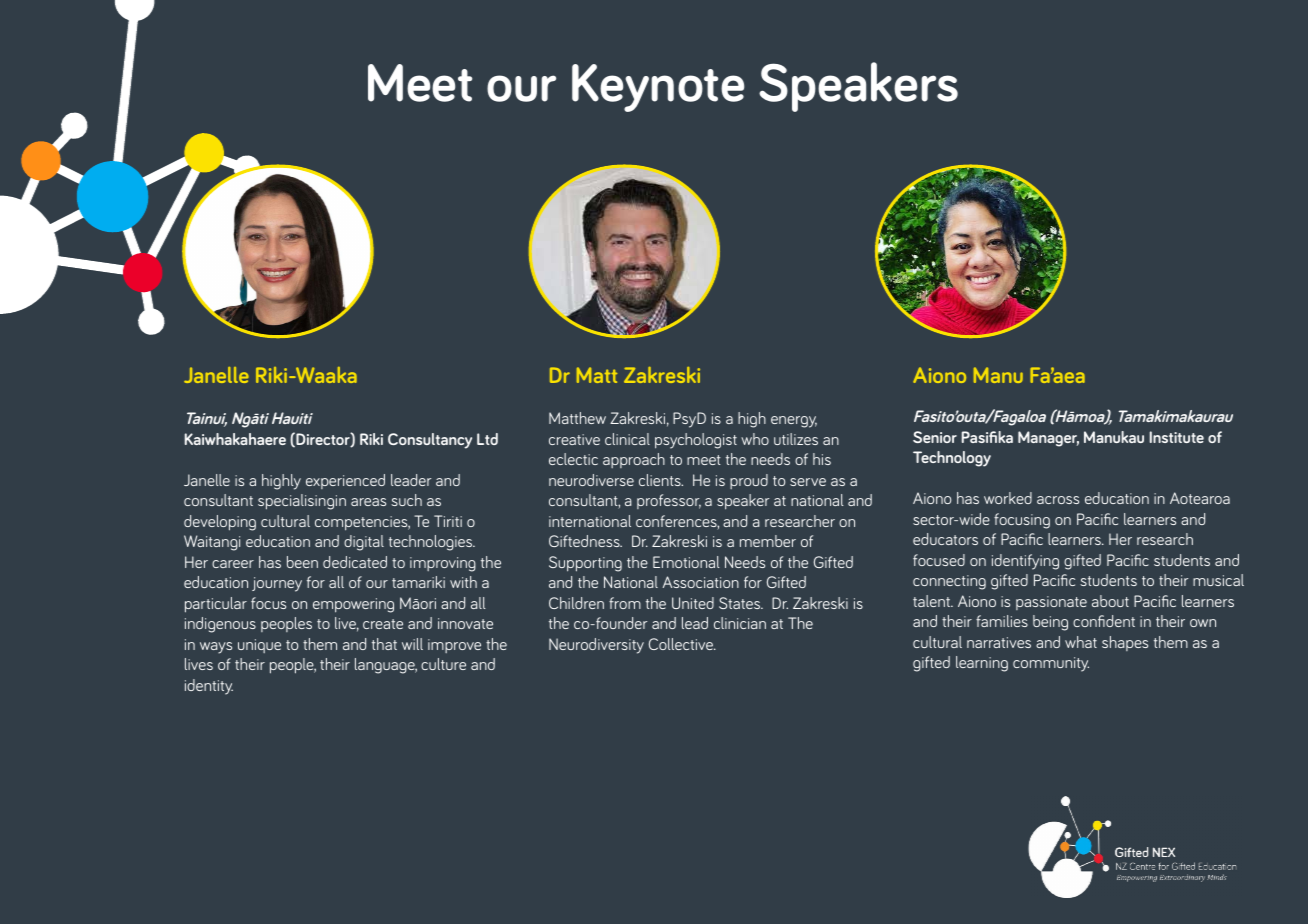  Describe the element at coordinates (1177, 437) in the screenshot. I see `Institute` at that location.
